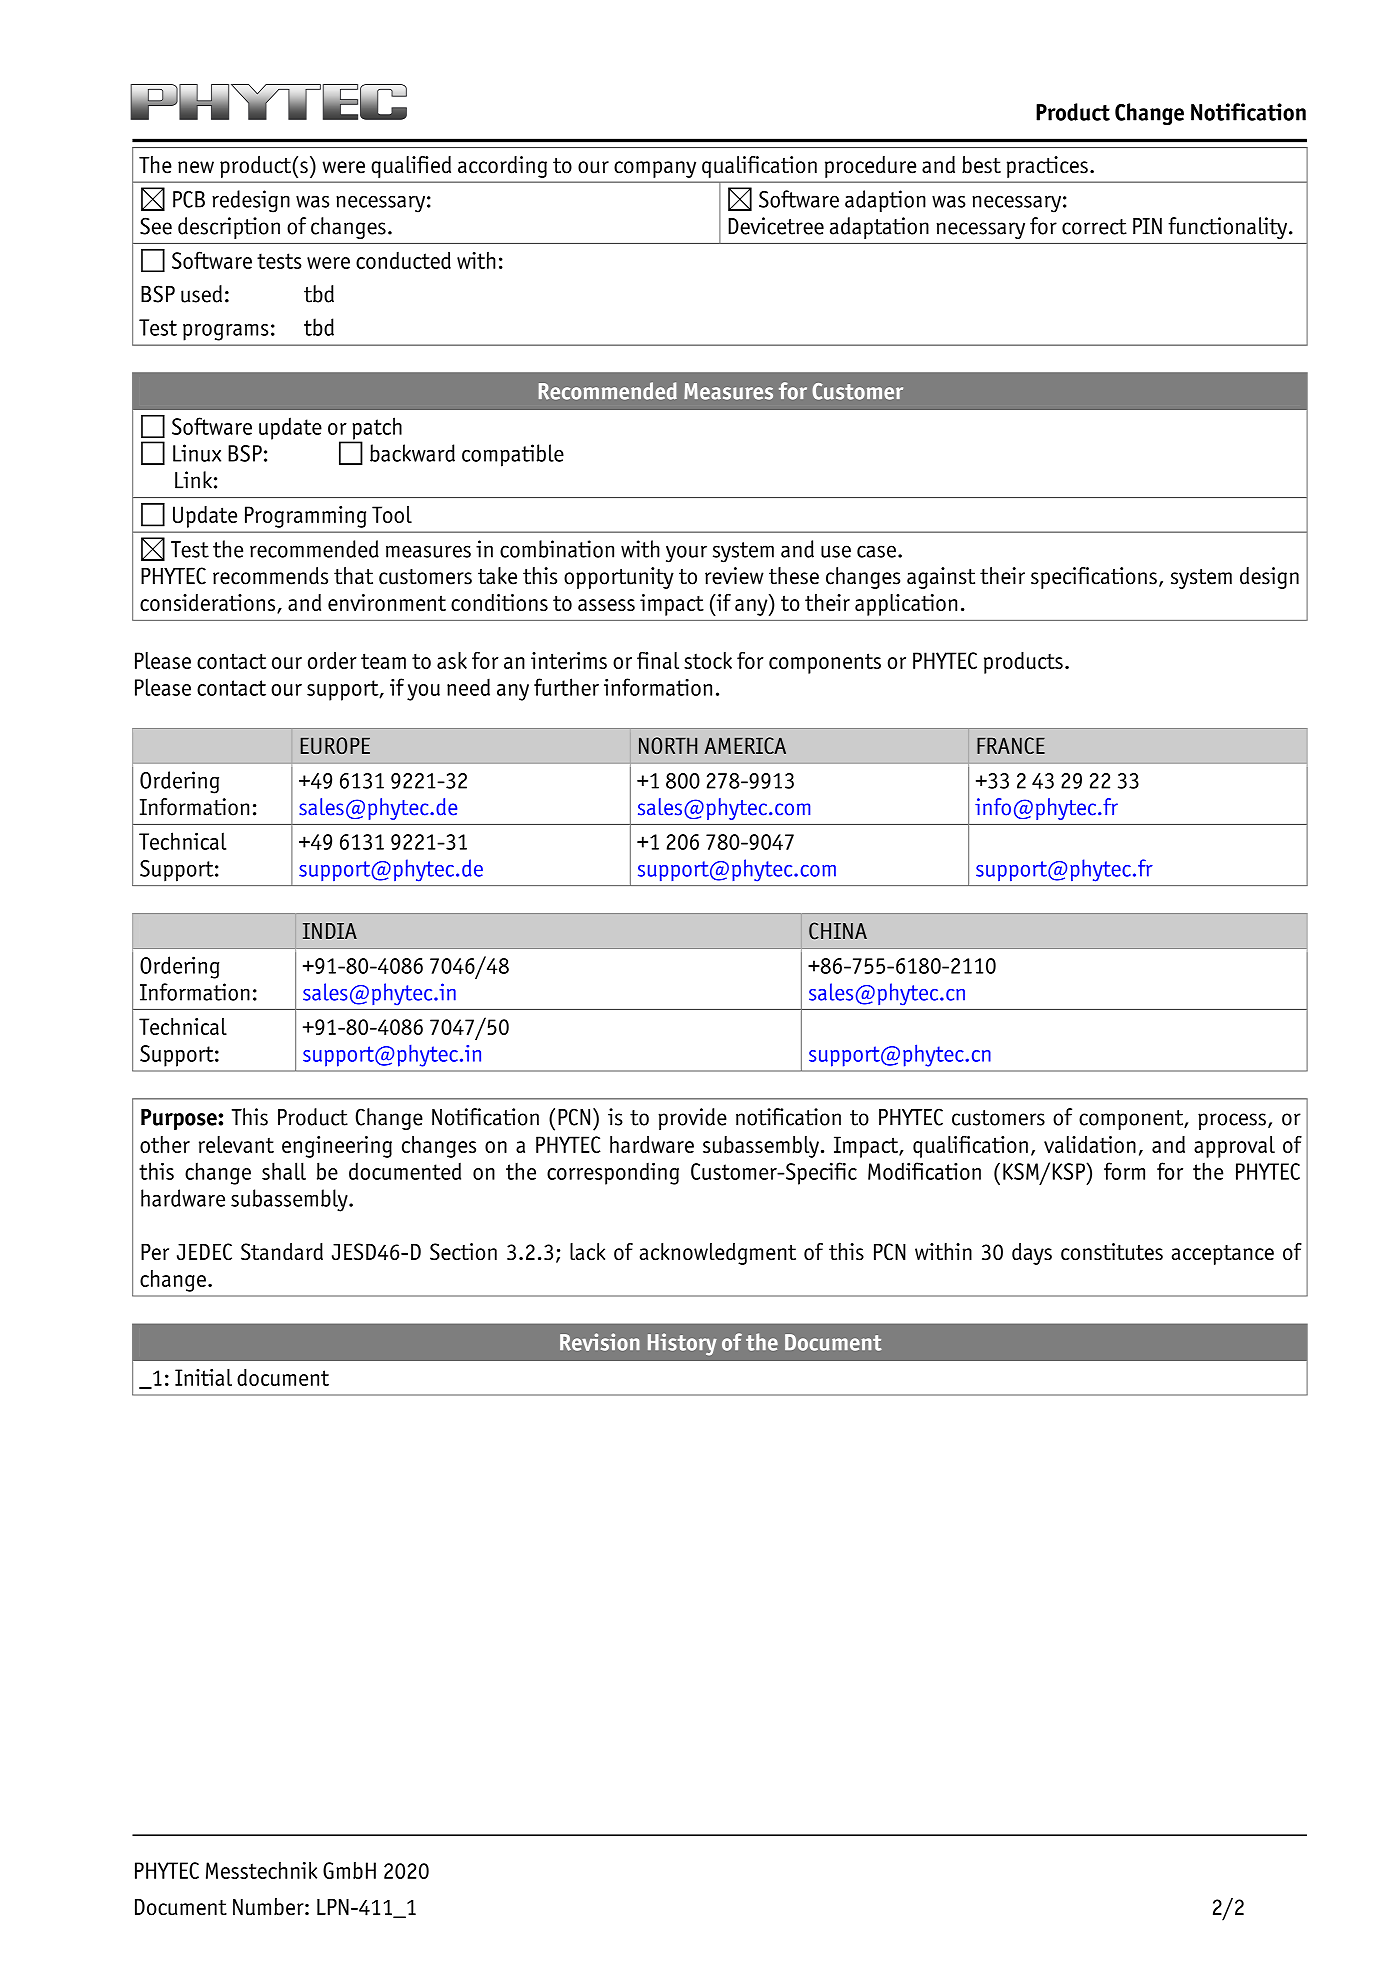 The width and height of the image is (1393, 1970). What do you see at coordinates (655, 169) in the image?
I see `company` at bounding box center [655, 169].
